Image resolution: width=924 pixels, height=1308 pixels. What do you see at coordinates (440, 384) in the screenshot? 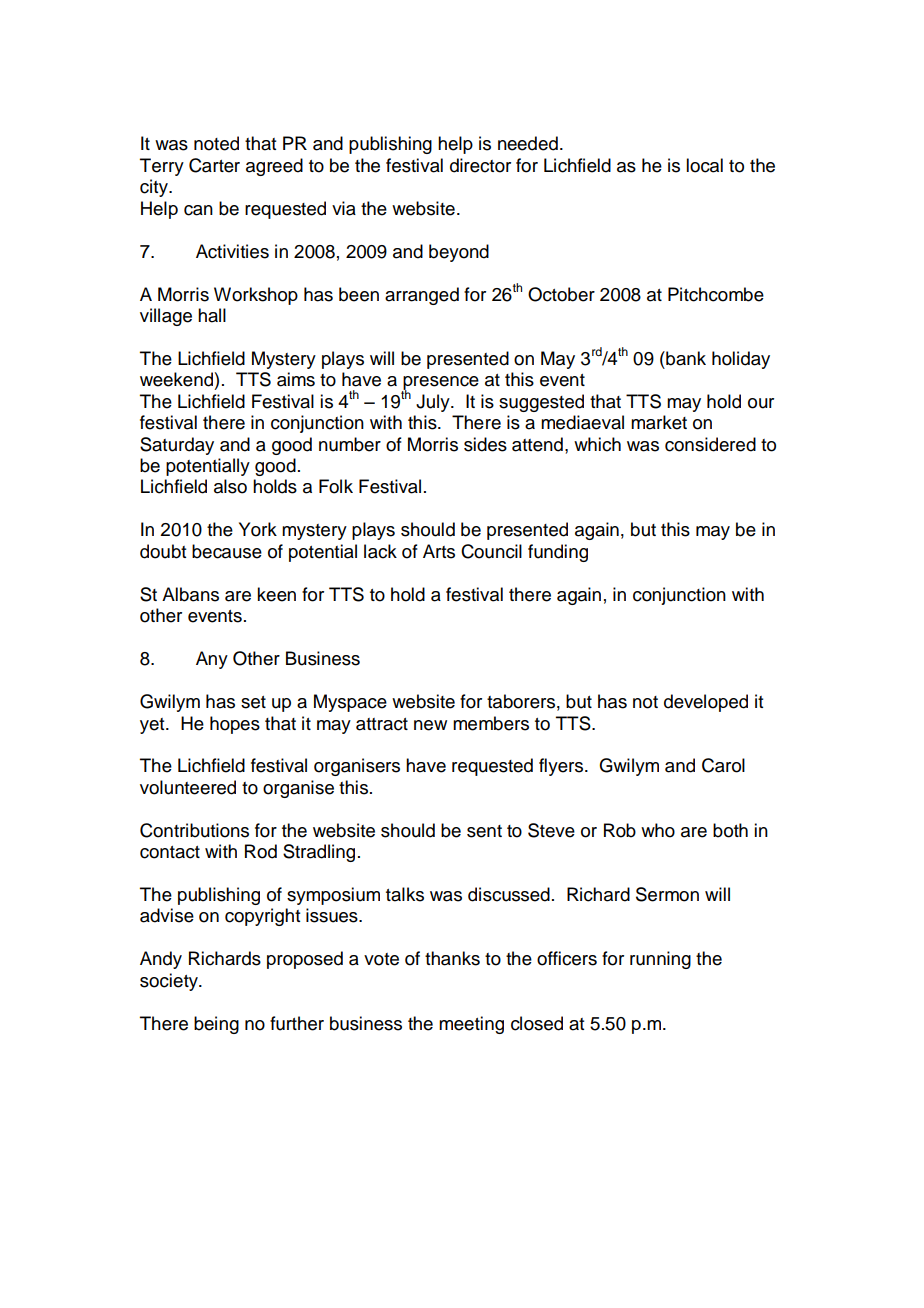
I see `presence` at bounding box center [440, 384].
